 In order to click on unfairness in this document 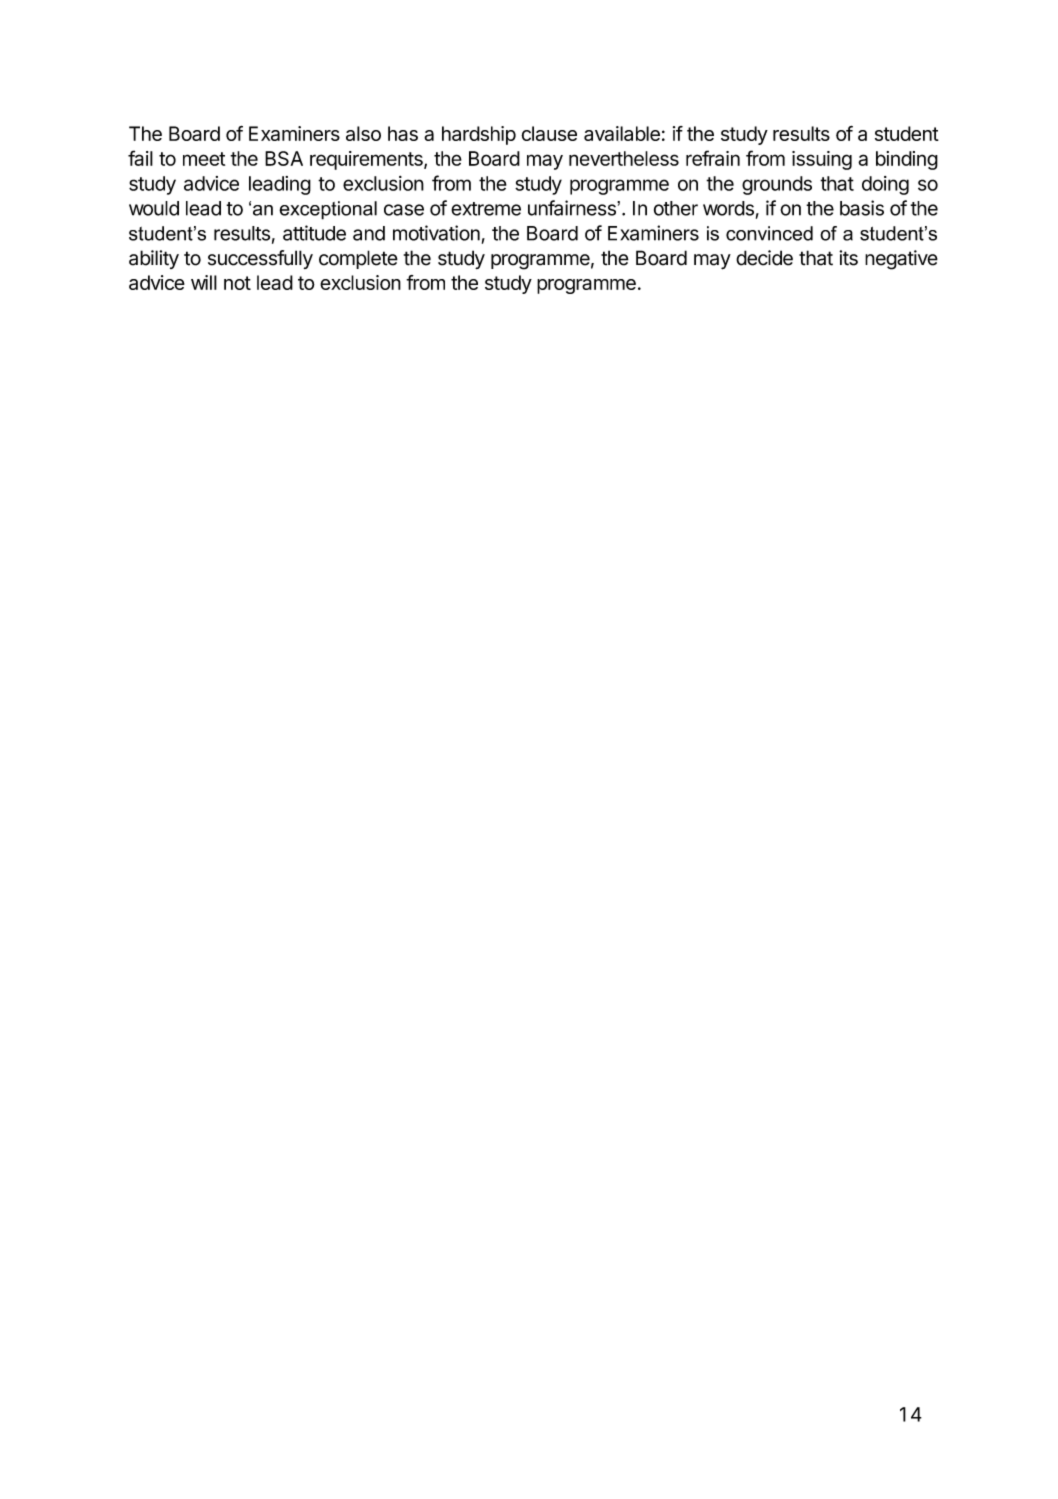, I will do `click(573, 208)`.
